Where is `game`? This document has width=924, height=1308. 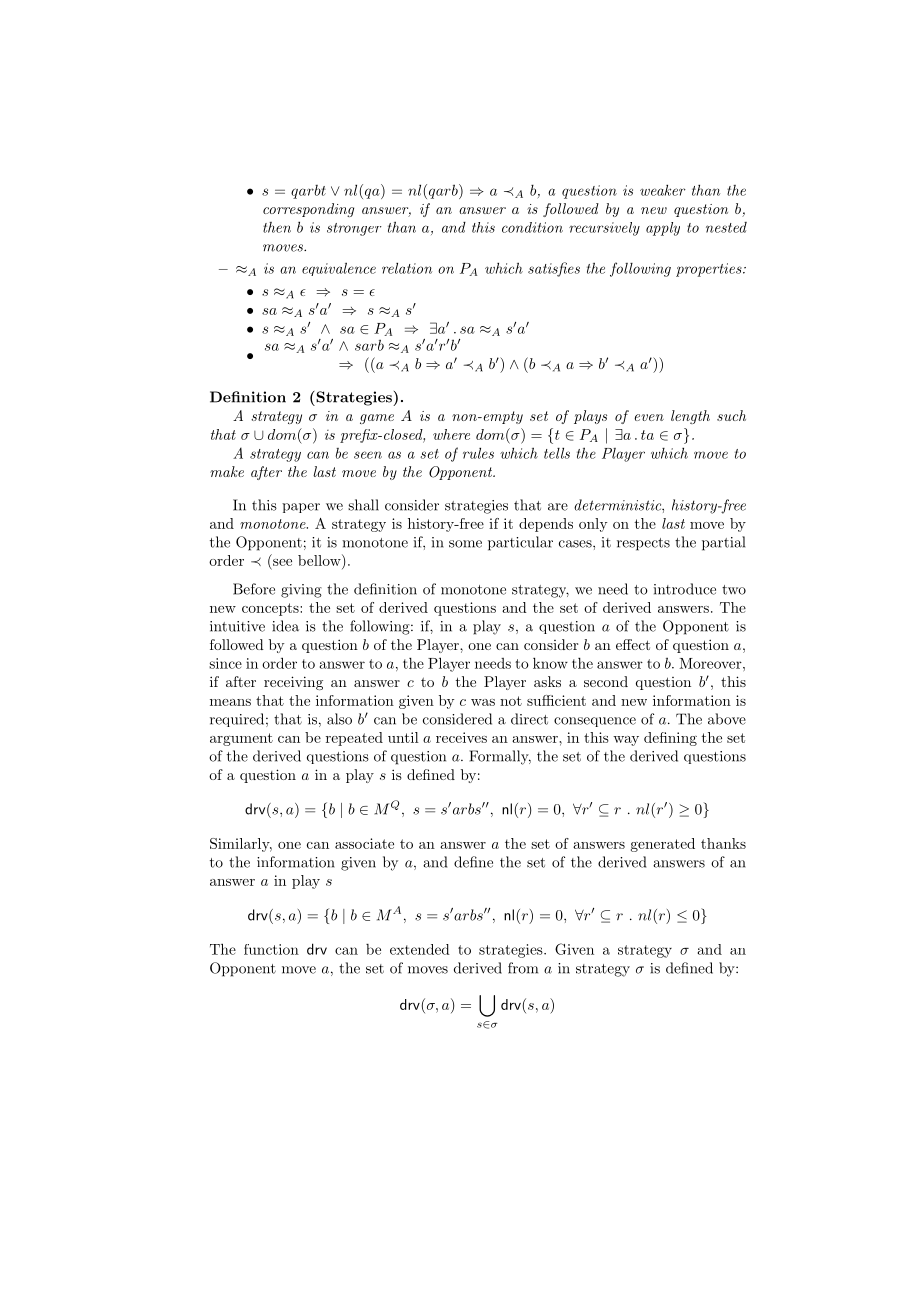
game is located at coordinates (377, 419).
